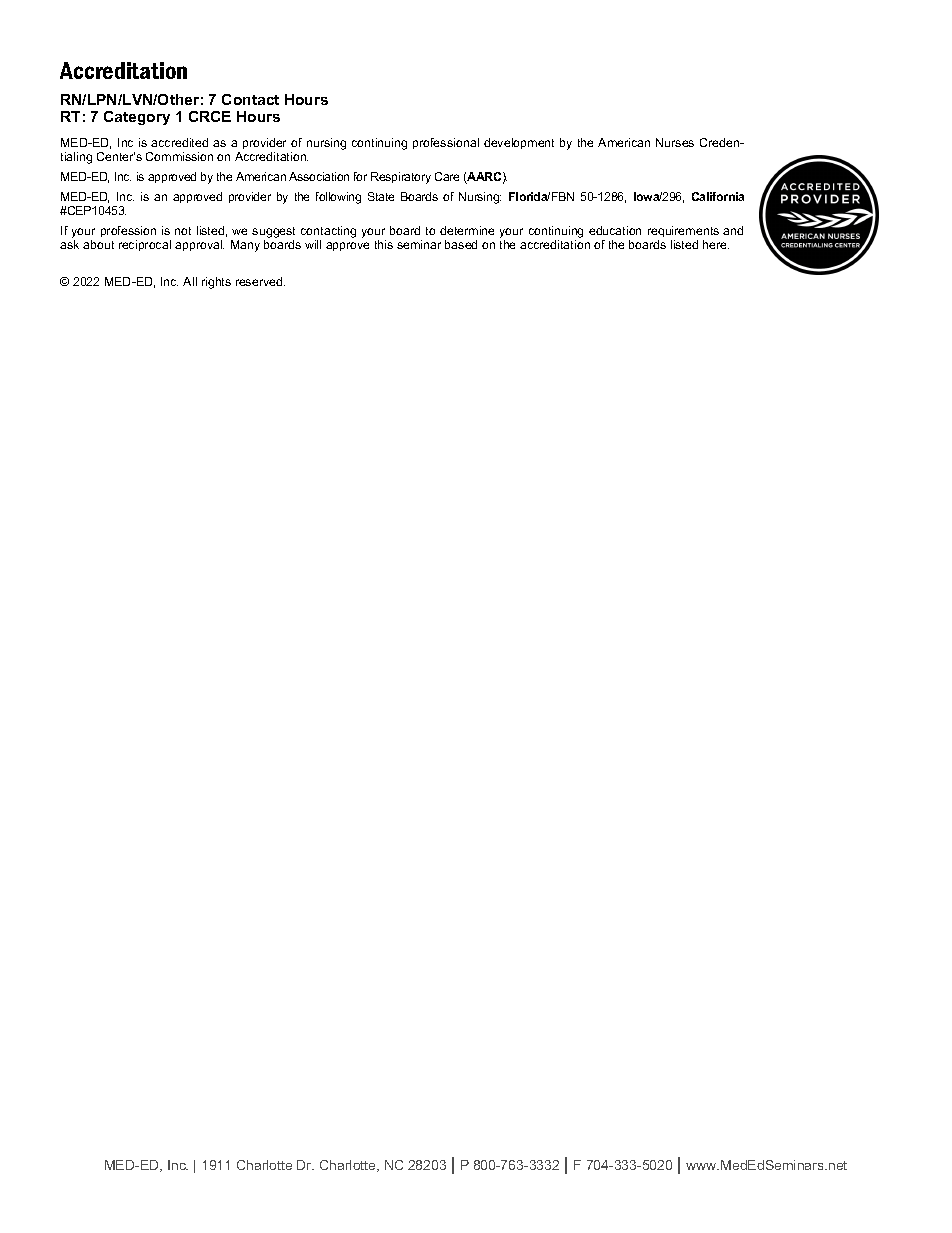 Image resolution: width=952 pixels, height=1233 pixels. Describe the element at coordinates (190, 281) in the page. I see `All` at that location.
